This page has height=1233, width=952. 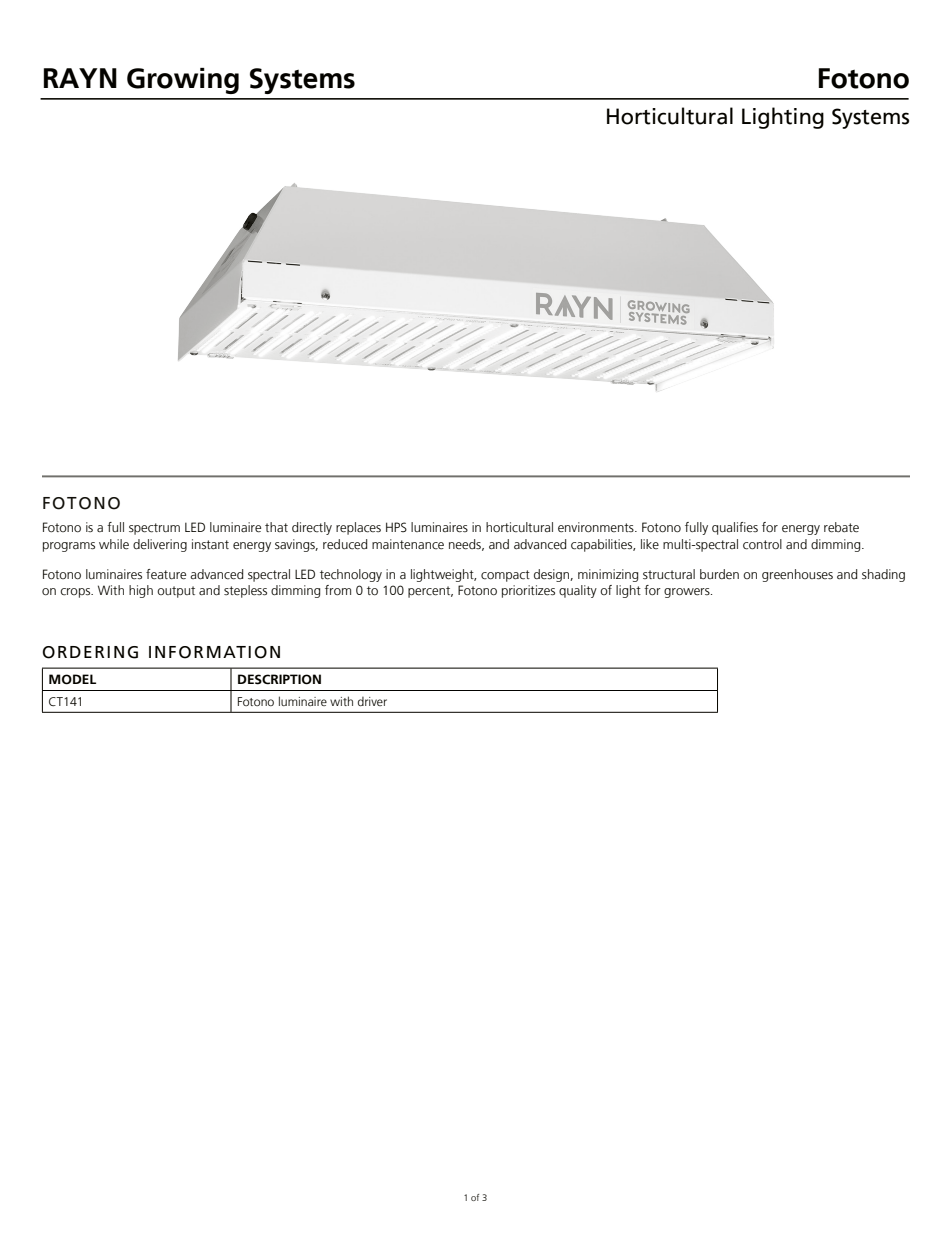 What do you see at coordinates (372, 701) in the page?
I see `driver` at bounding box center [372, 701].
